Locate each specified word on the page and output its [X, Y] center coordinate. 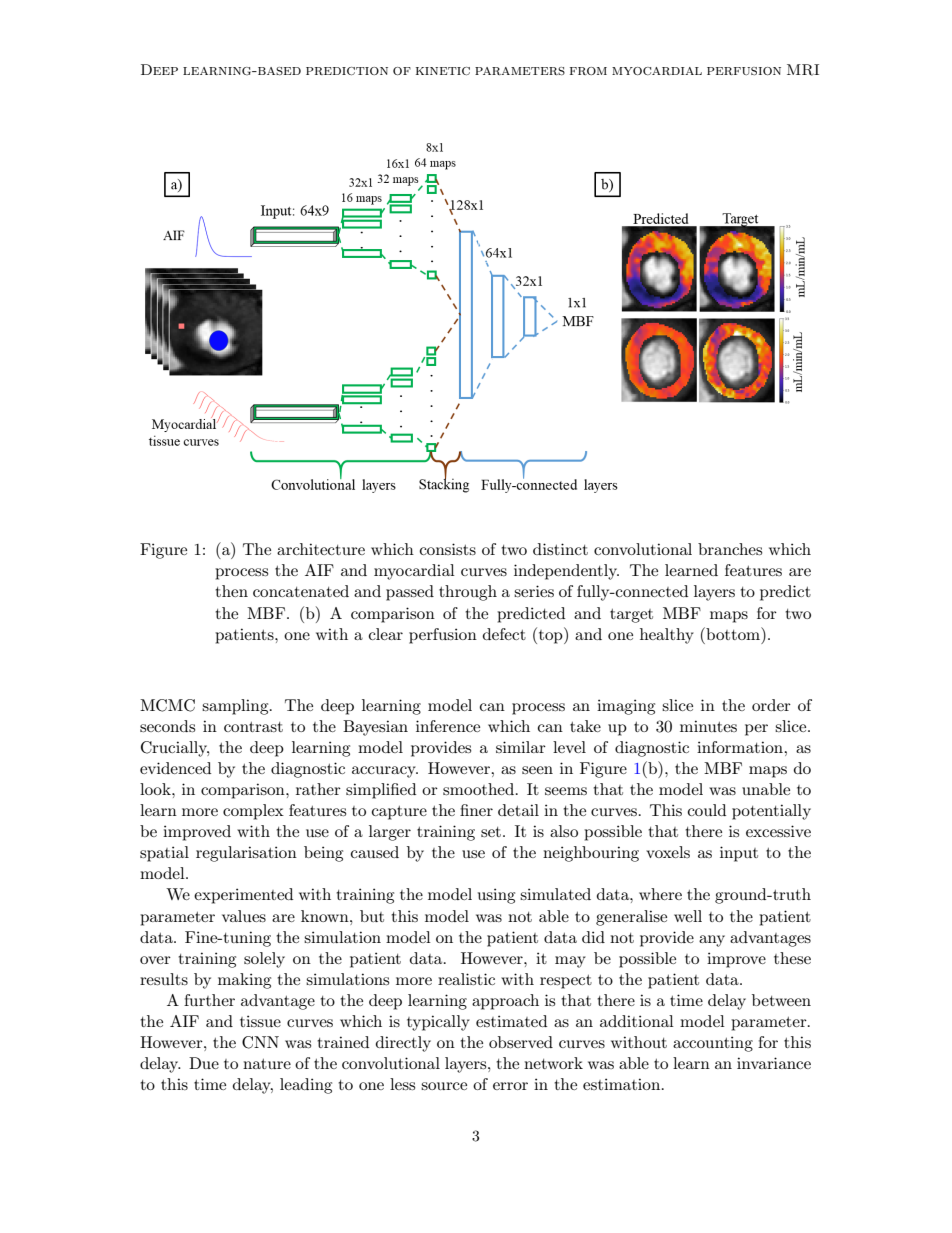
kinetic [443, 71]
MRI [803, 70]
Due [204, 1063]
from [588, 71]
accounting [713, 1044]
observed [521, 1042]
